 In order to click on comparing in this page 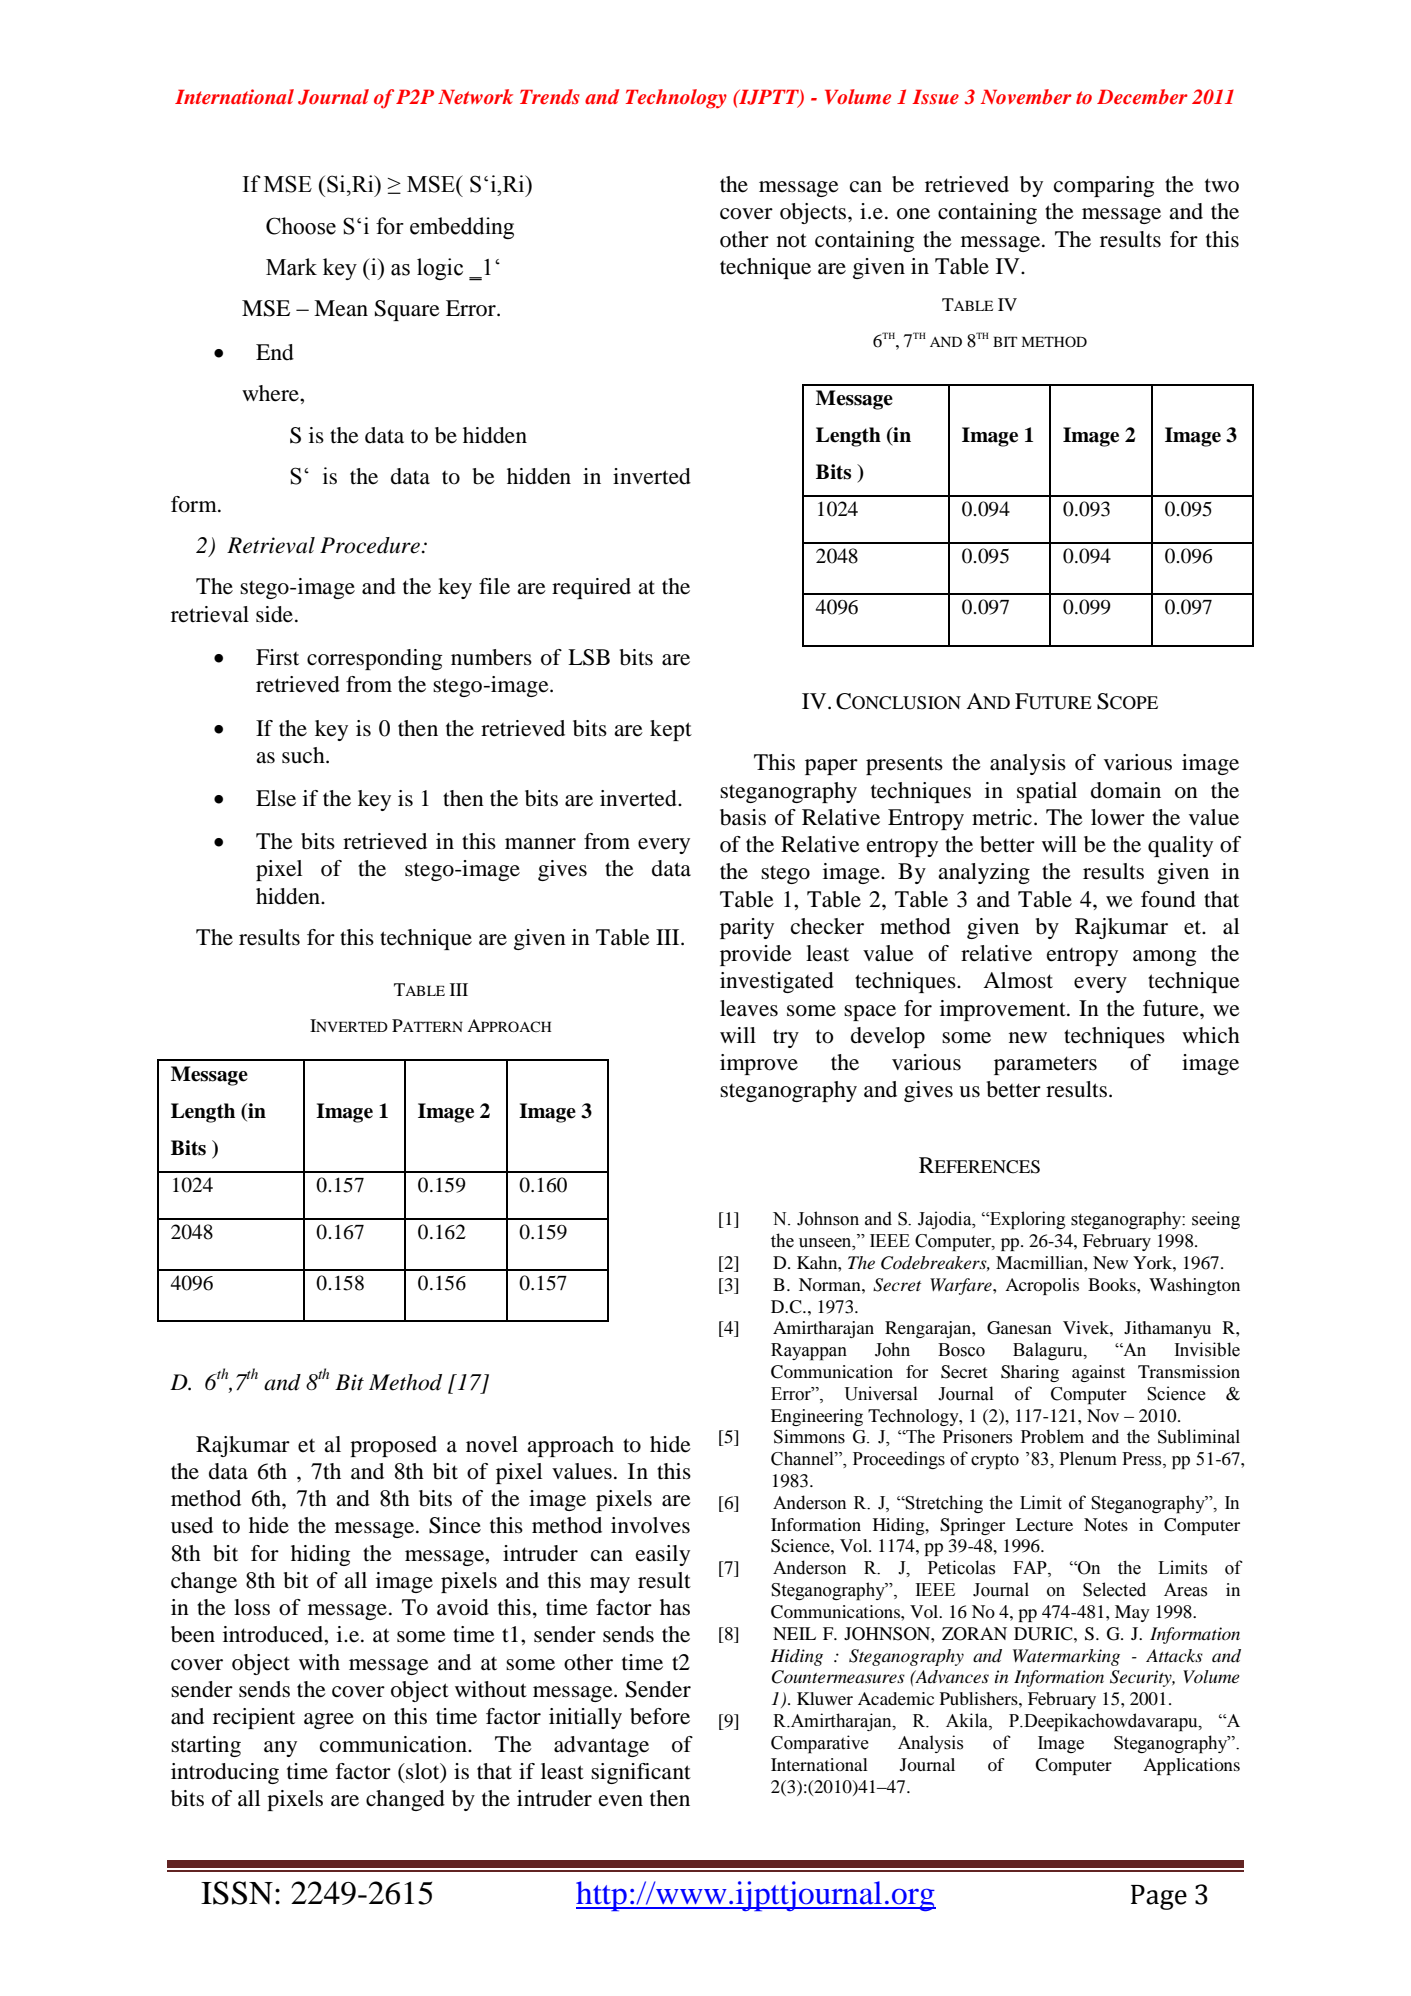, I will do `click(1104, 186)`.
